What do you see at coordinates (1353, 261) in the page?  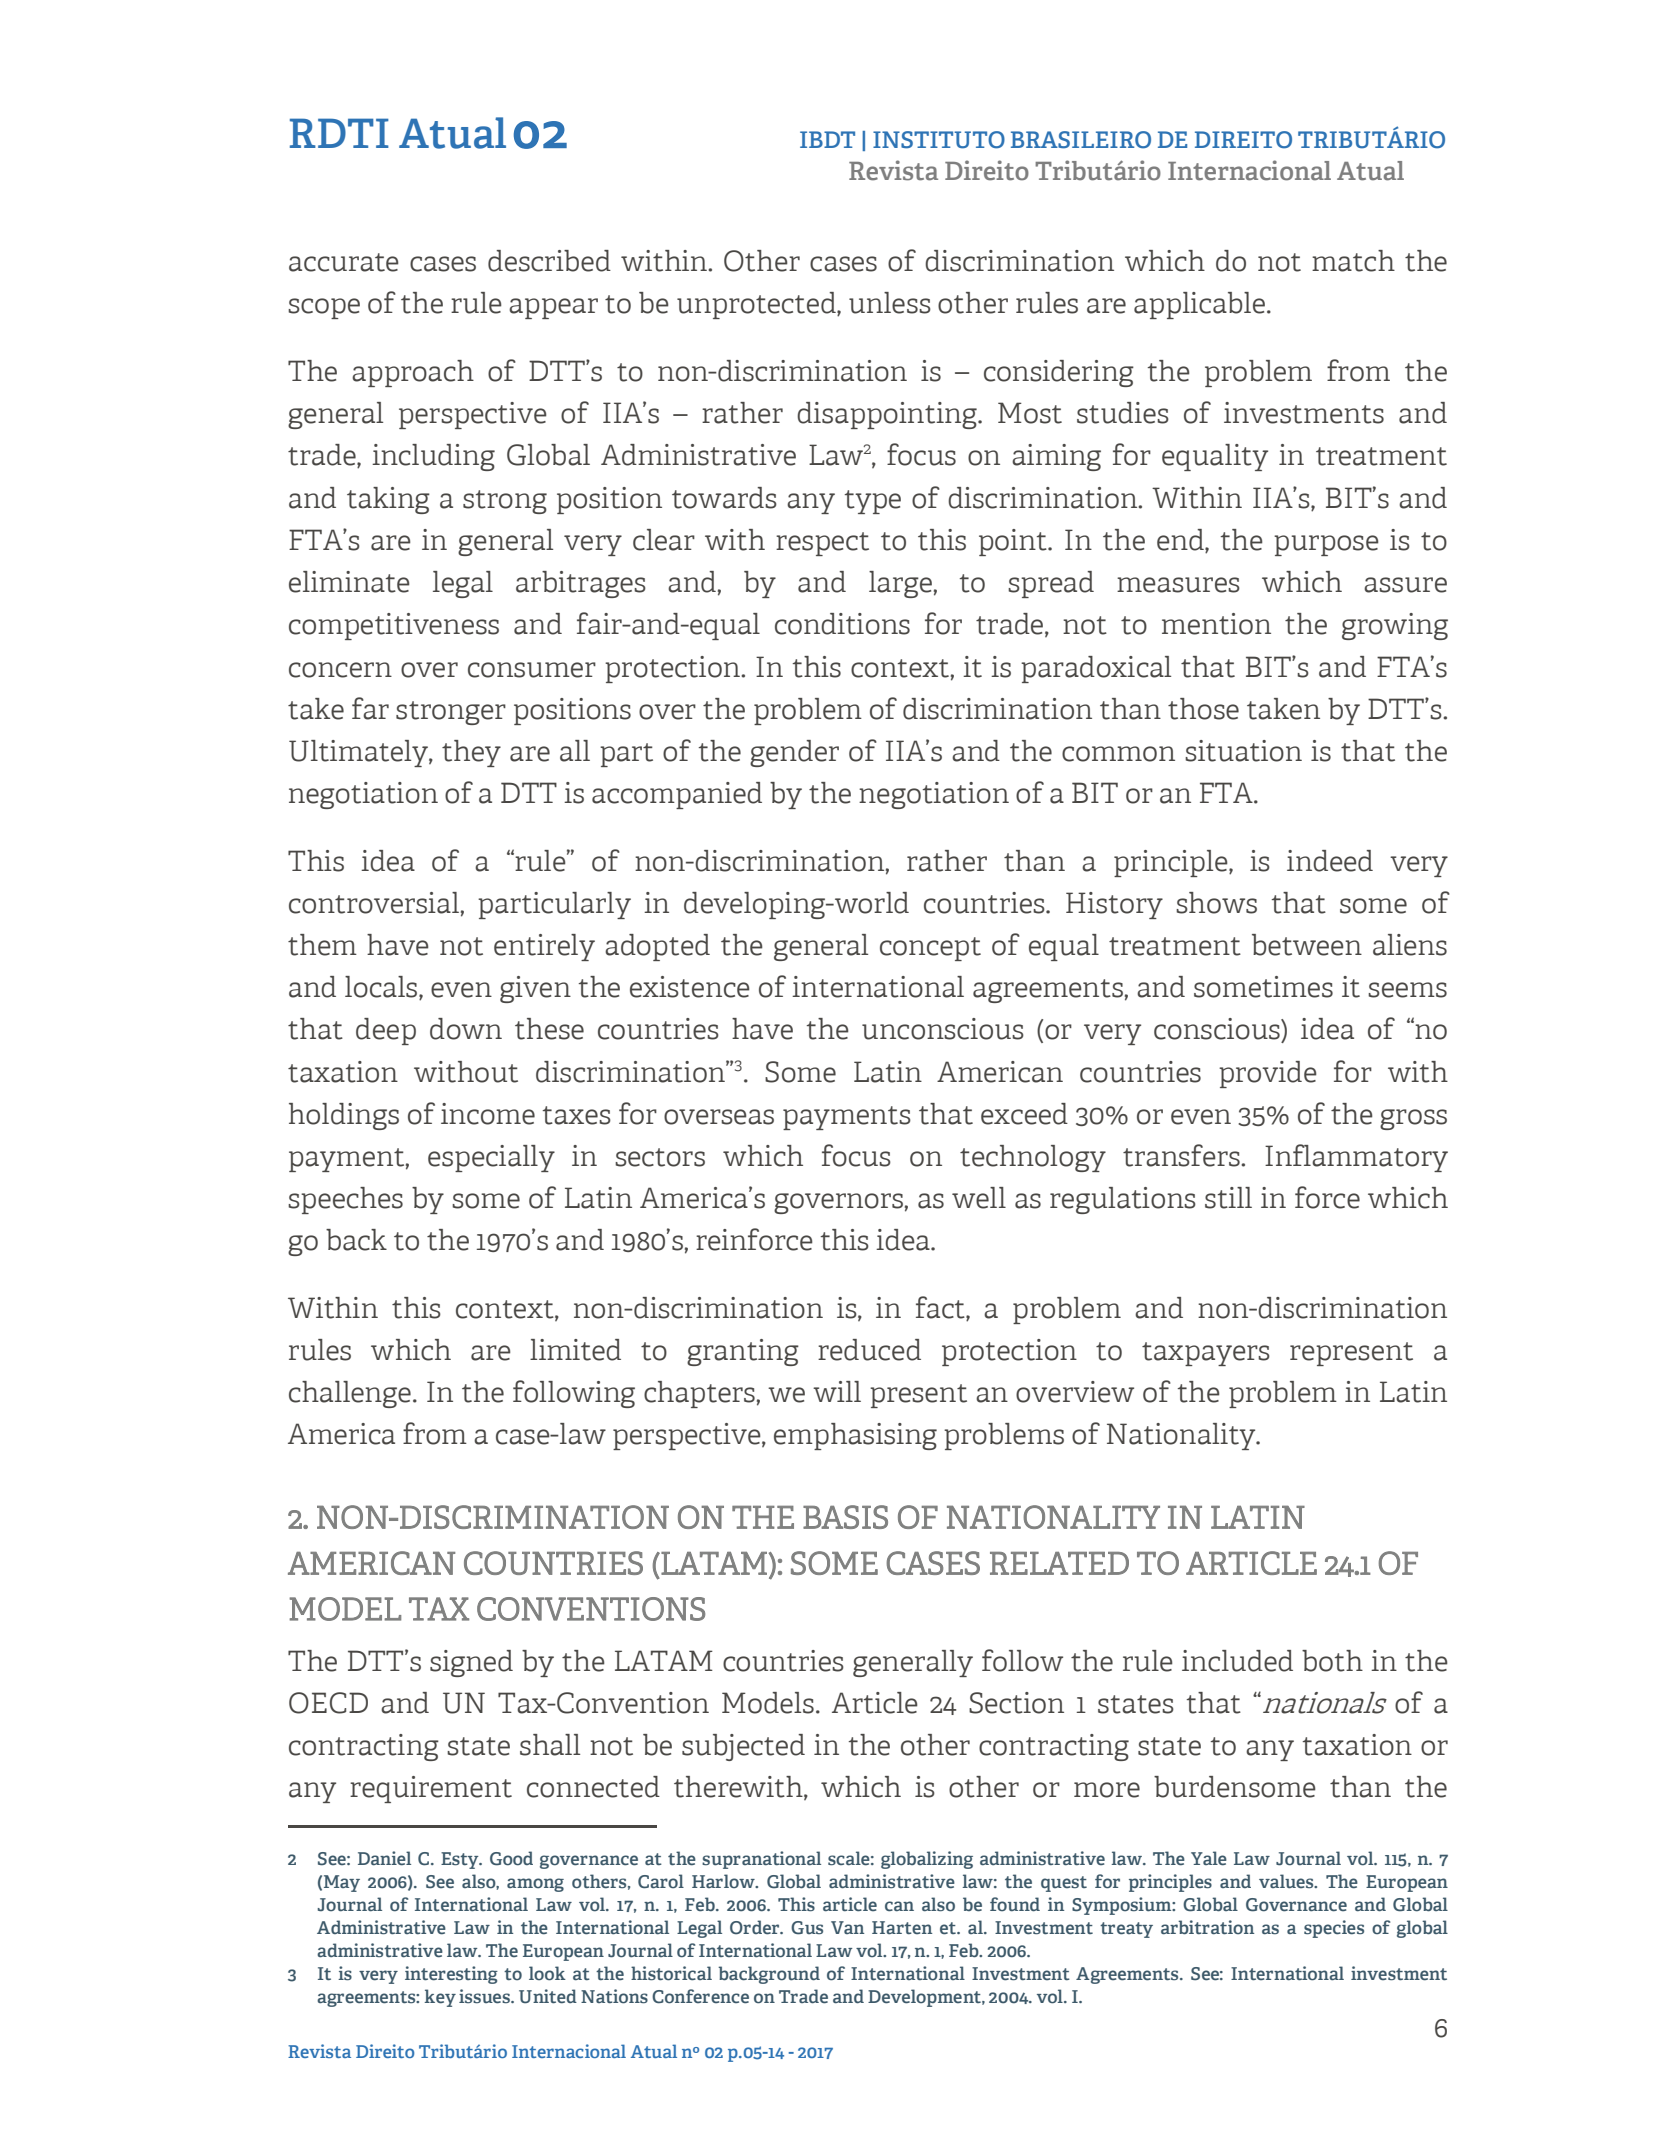 I see `match` at bounding box center [1353, 261].
